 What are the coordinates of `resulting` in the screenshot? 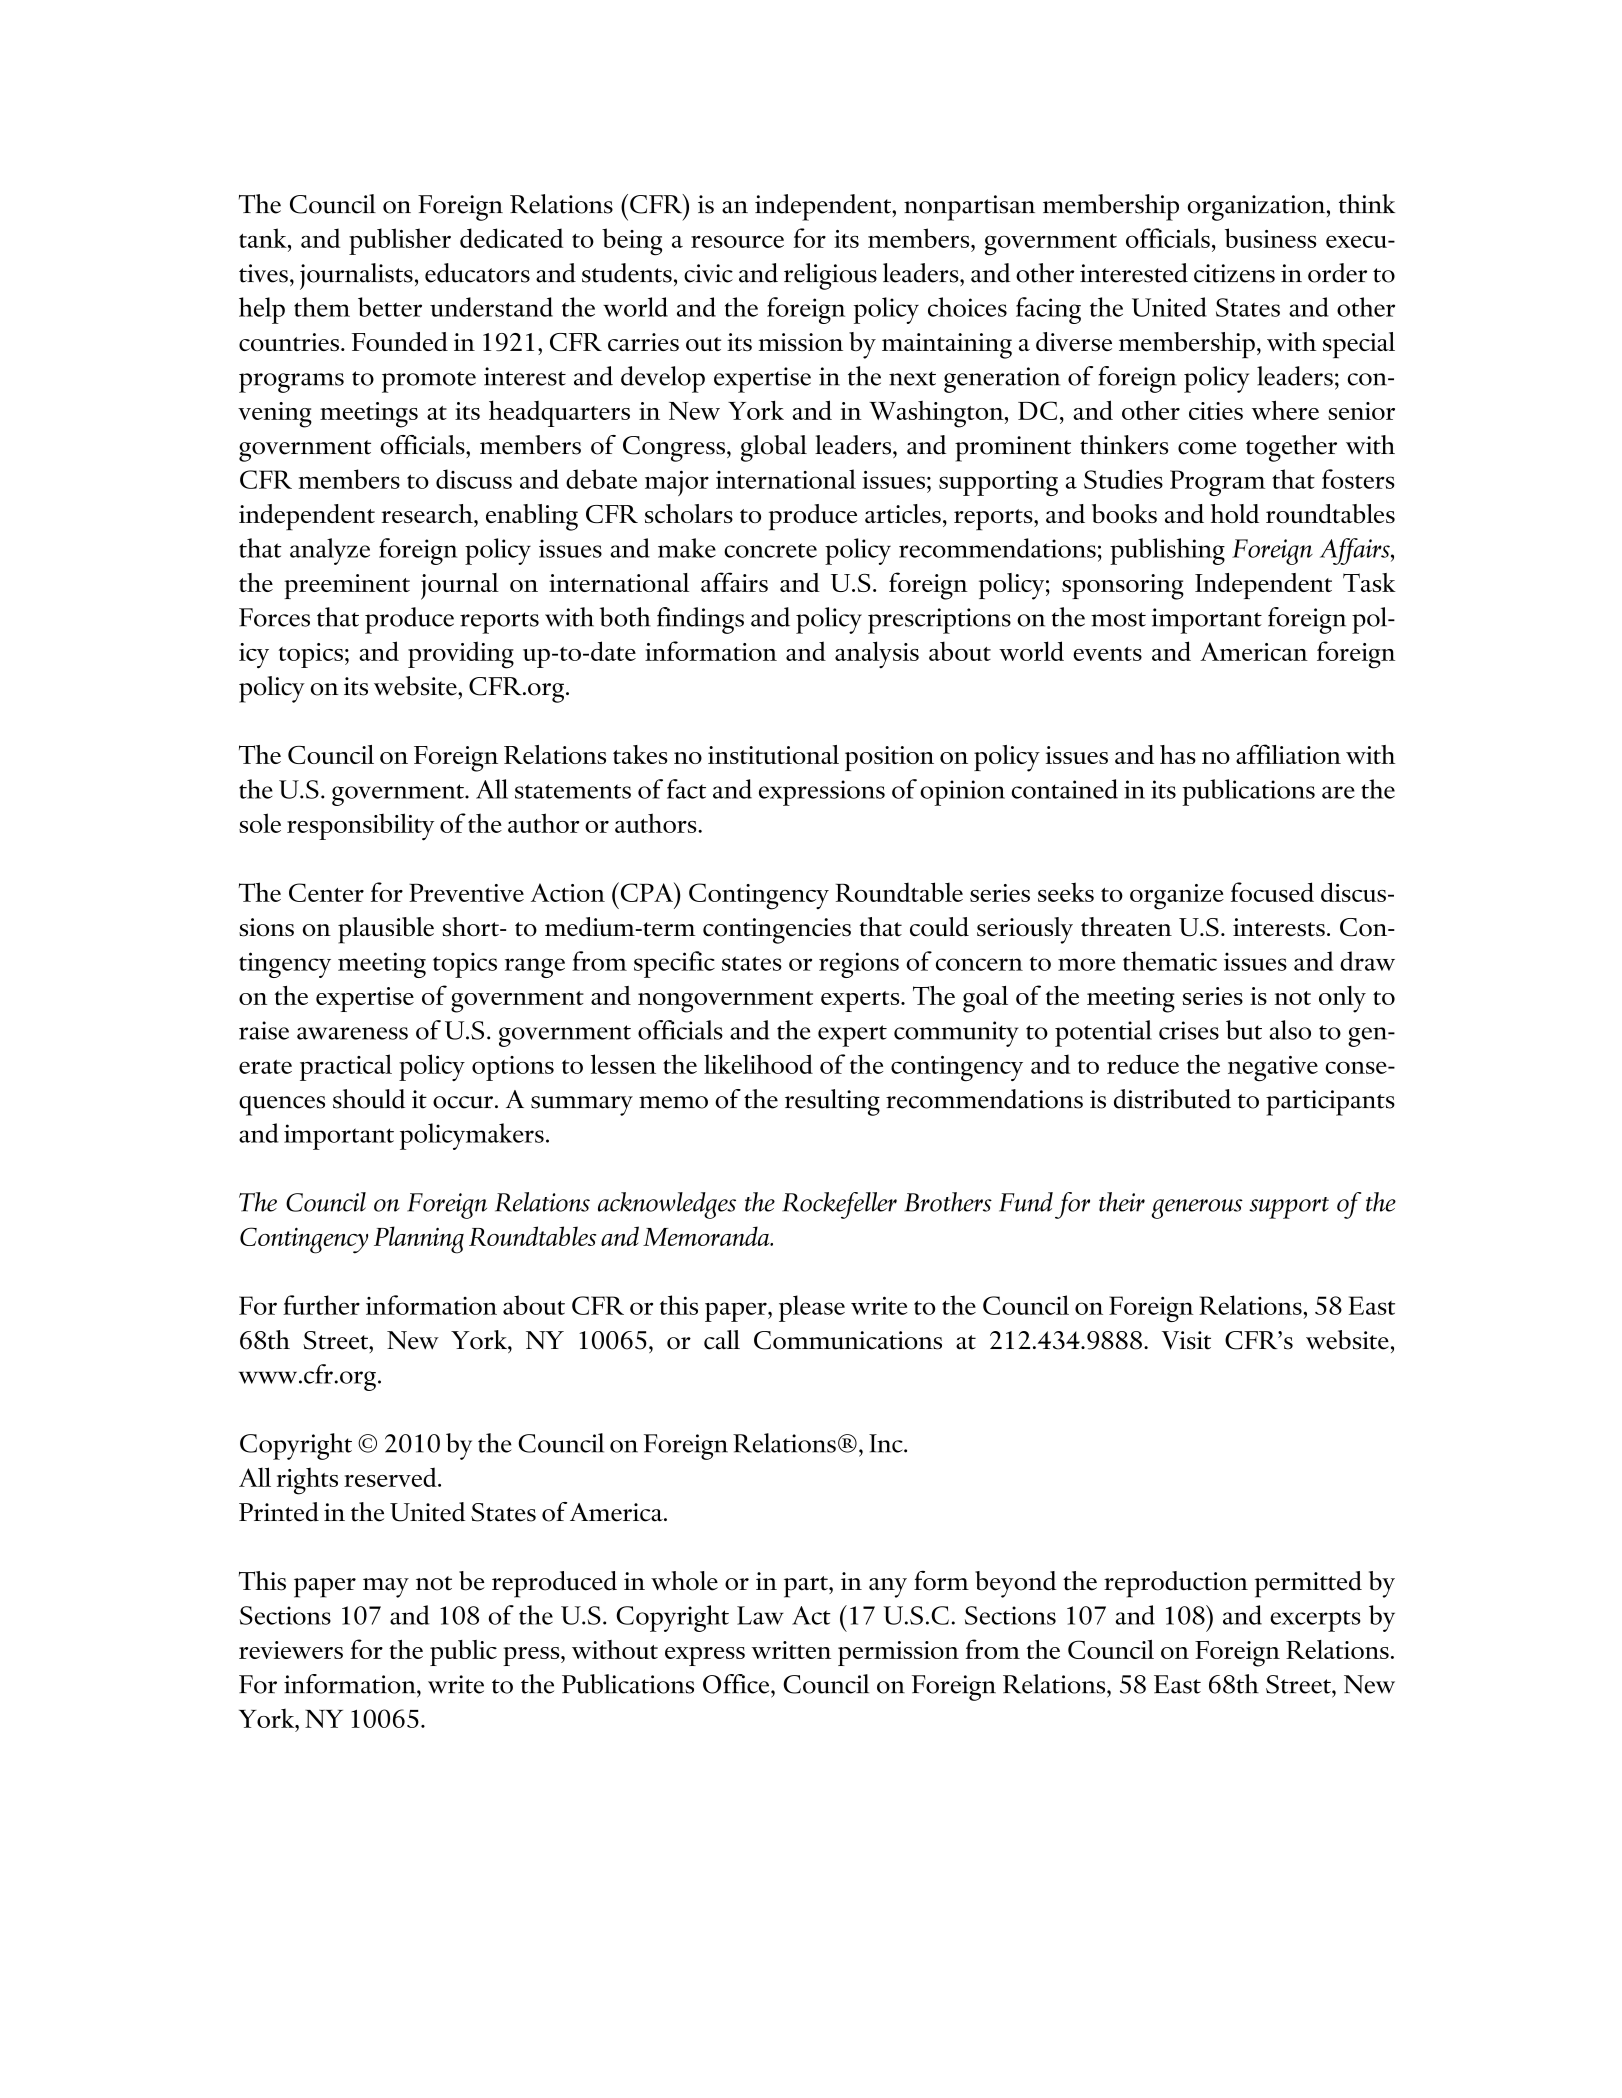 It's located at (832, 1102).
